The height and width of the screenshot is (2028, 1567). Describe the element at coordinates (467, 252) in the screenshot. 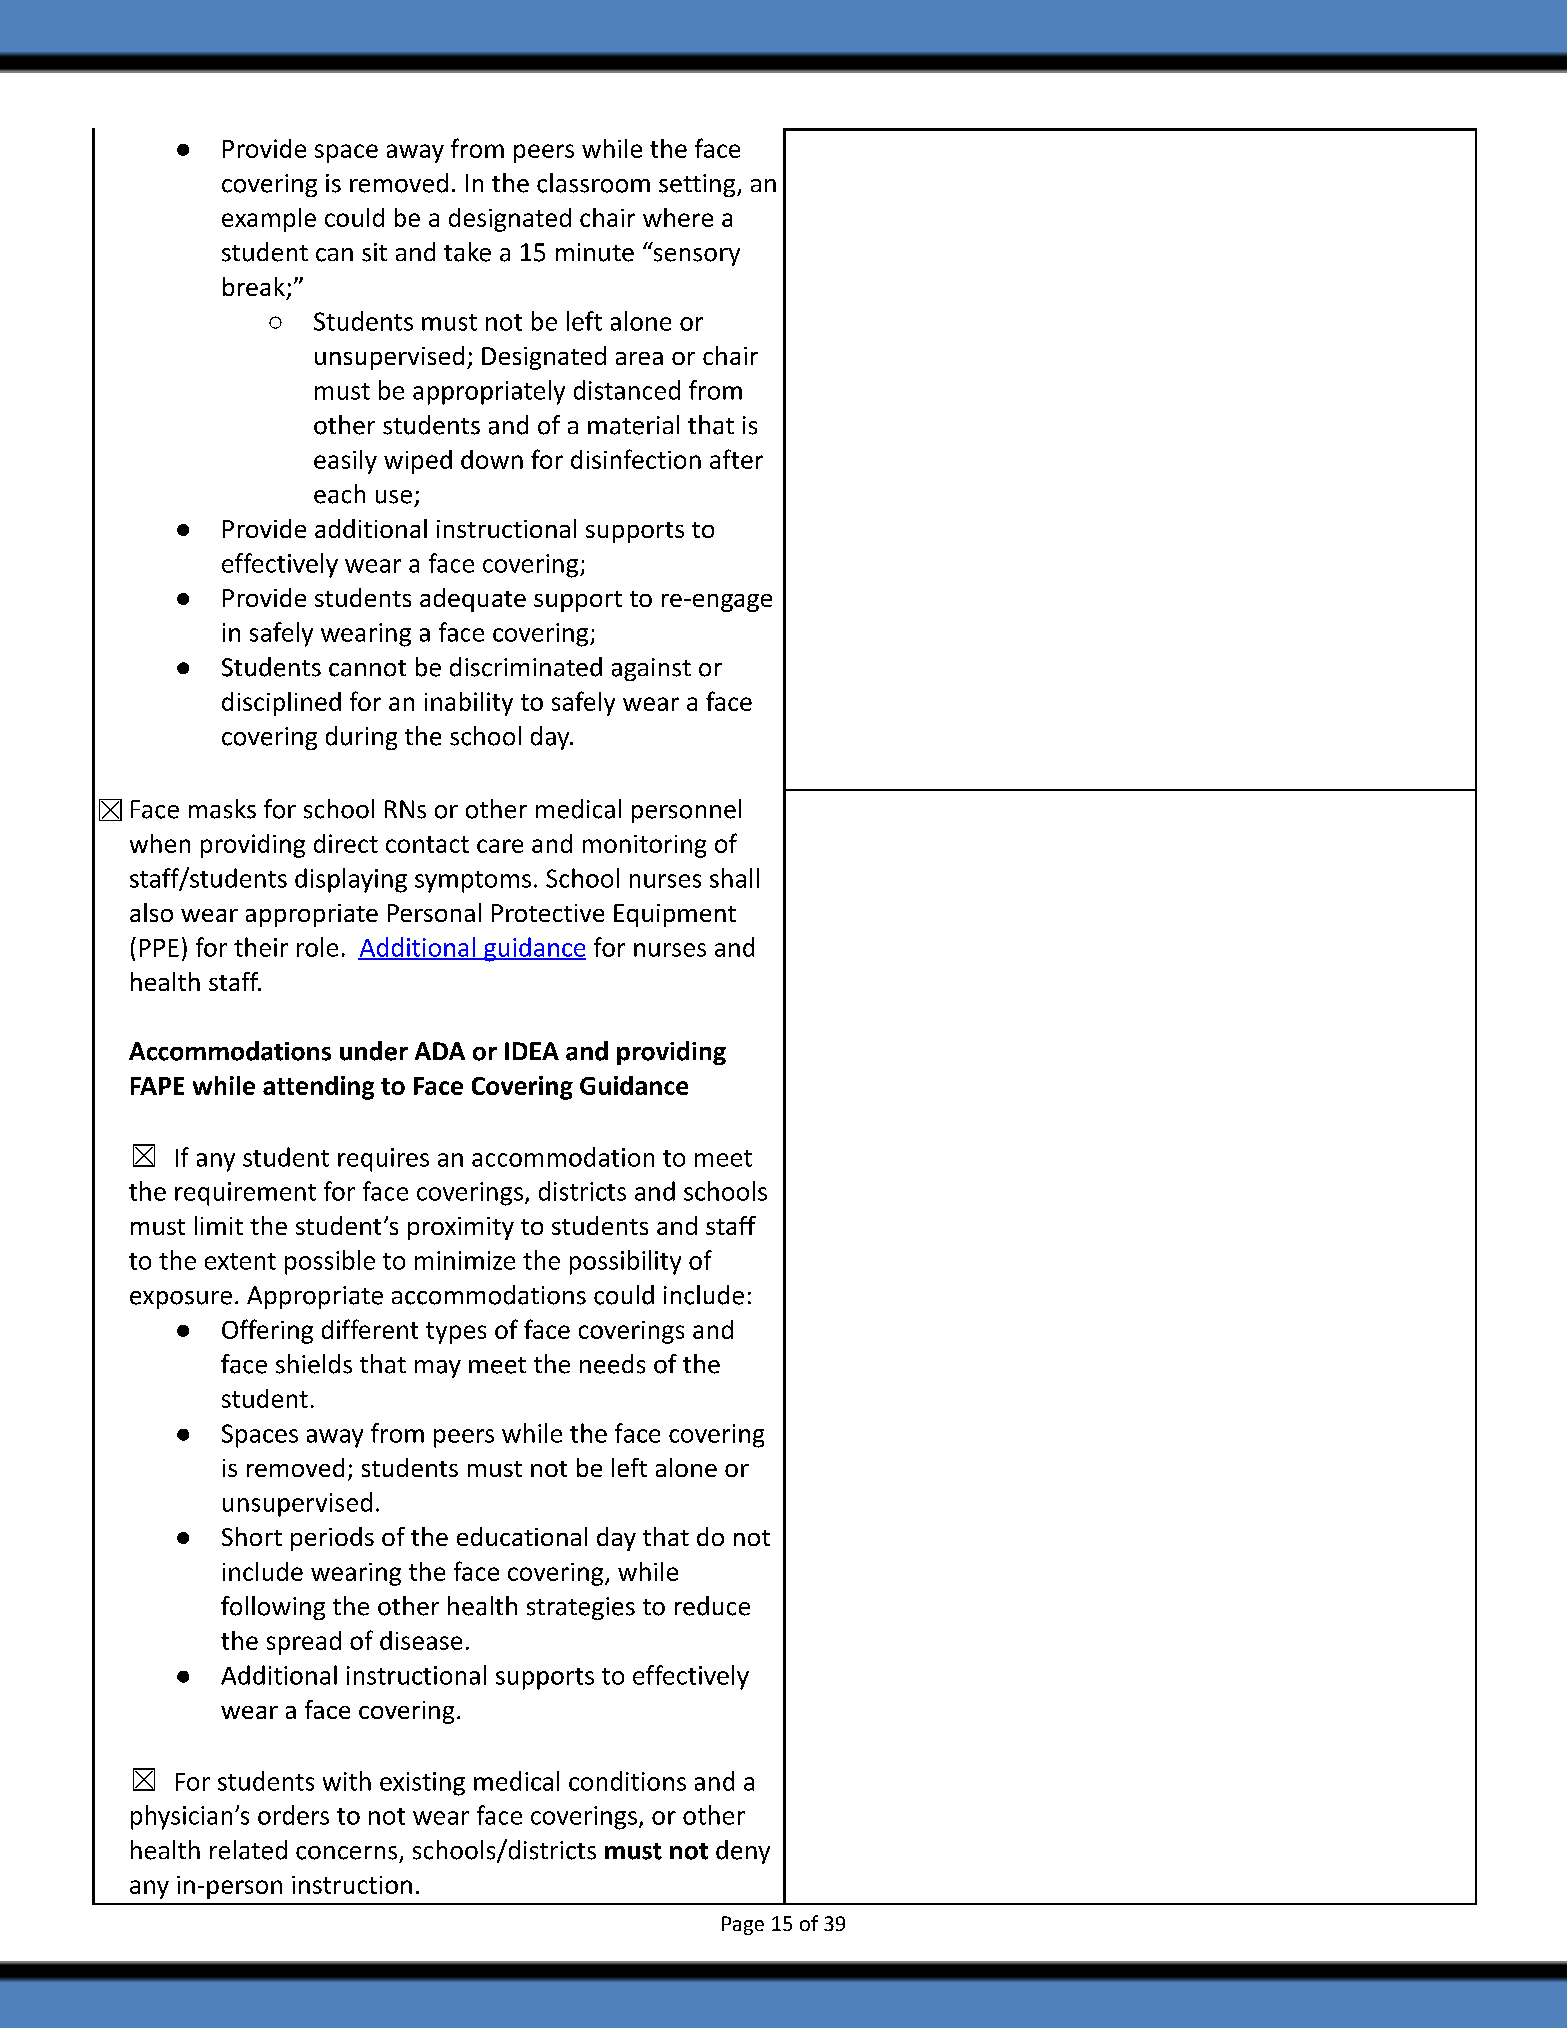

I see `take` at that location.
